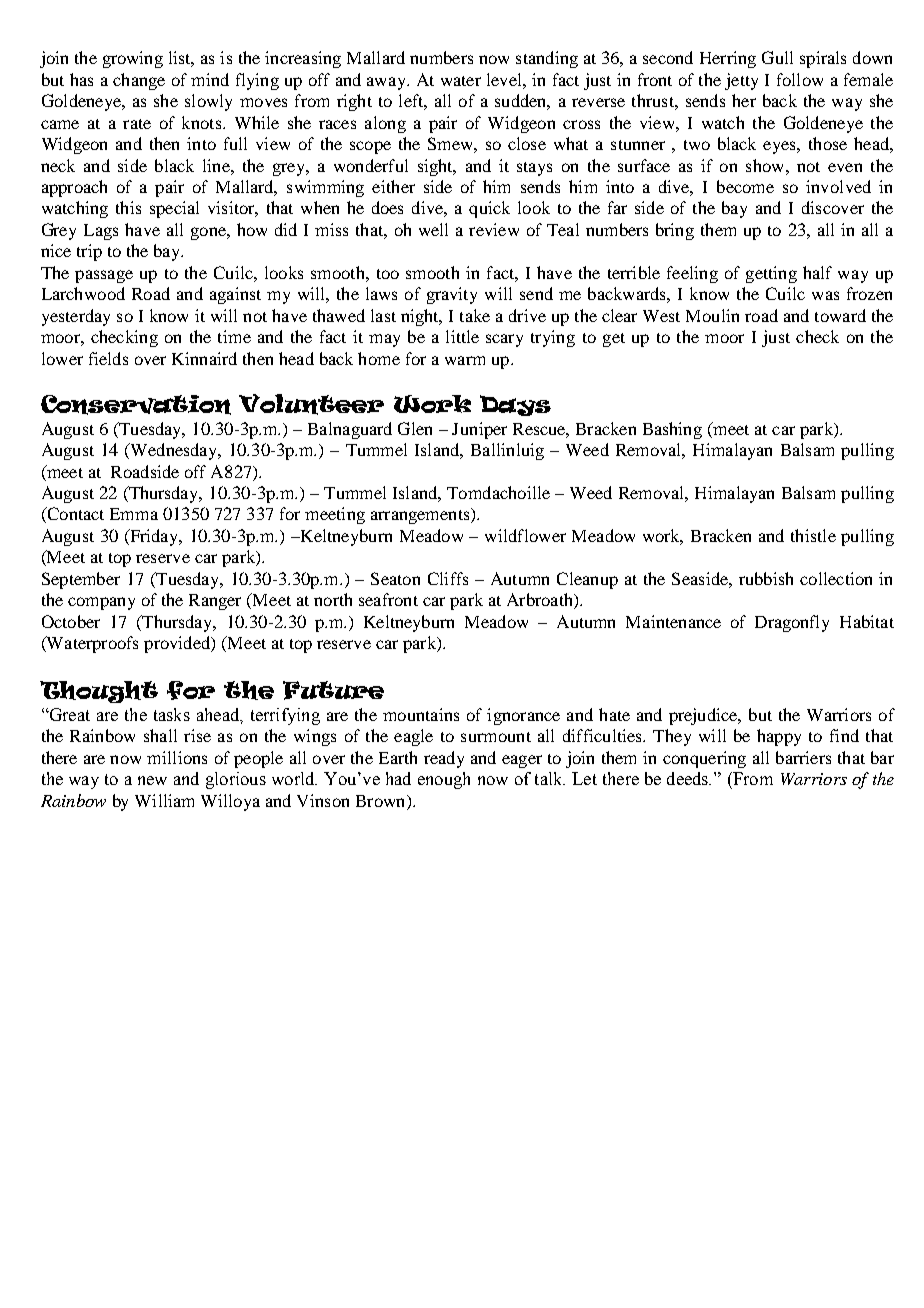 This document has width=924, height=1308. Describe the element at coordinates (505, 79) in the document. I see `level` at that location.
